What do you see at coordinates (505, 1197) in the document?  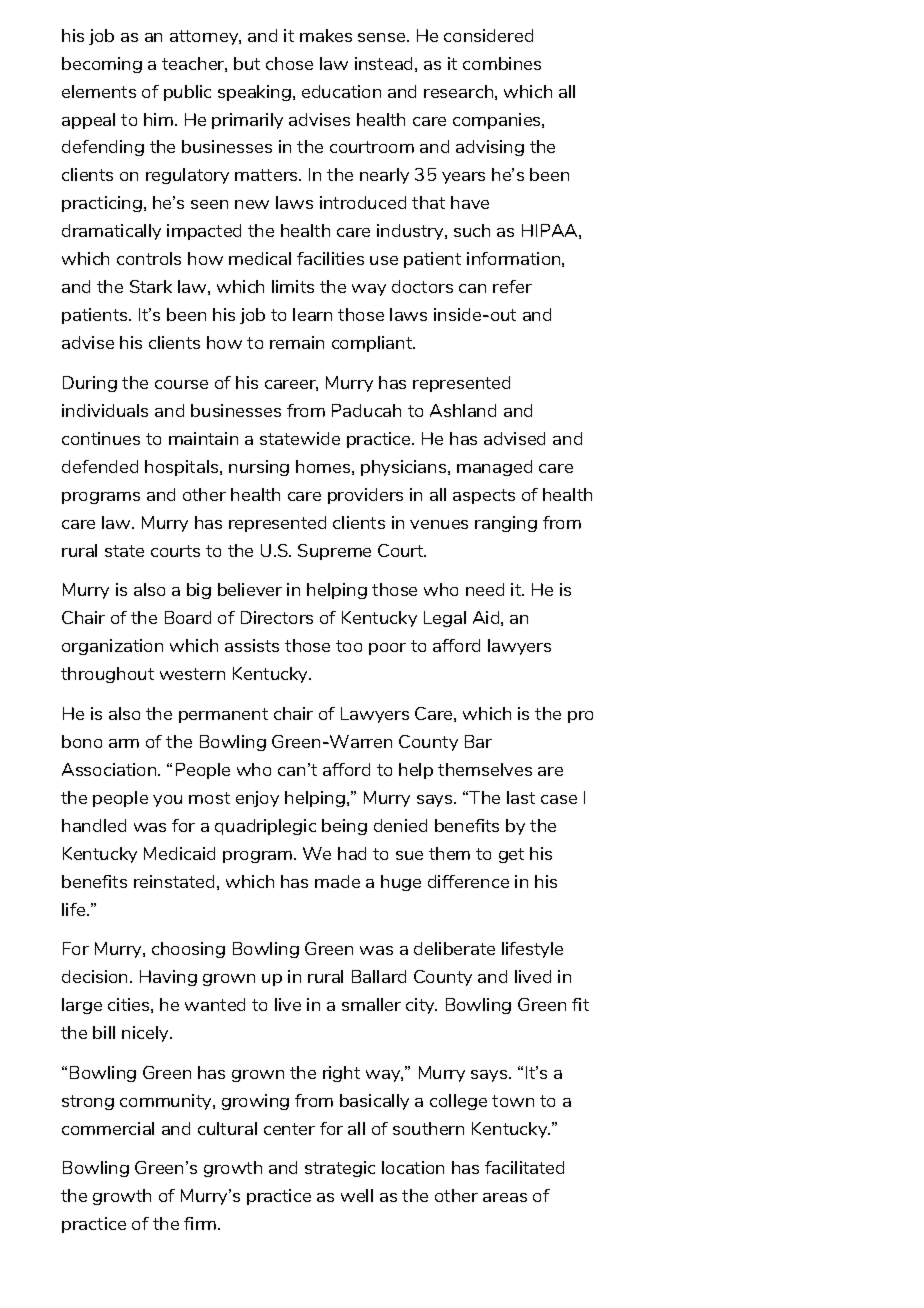 I see `areas` at bounding box center [505, 1197].
